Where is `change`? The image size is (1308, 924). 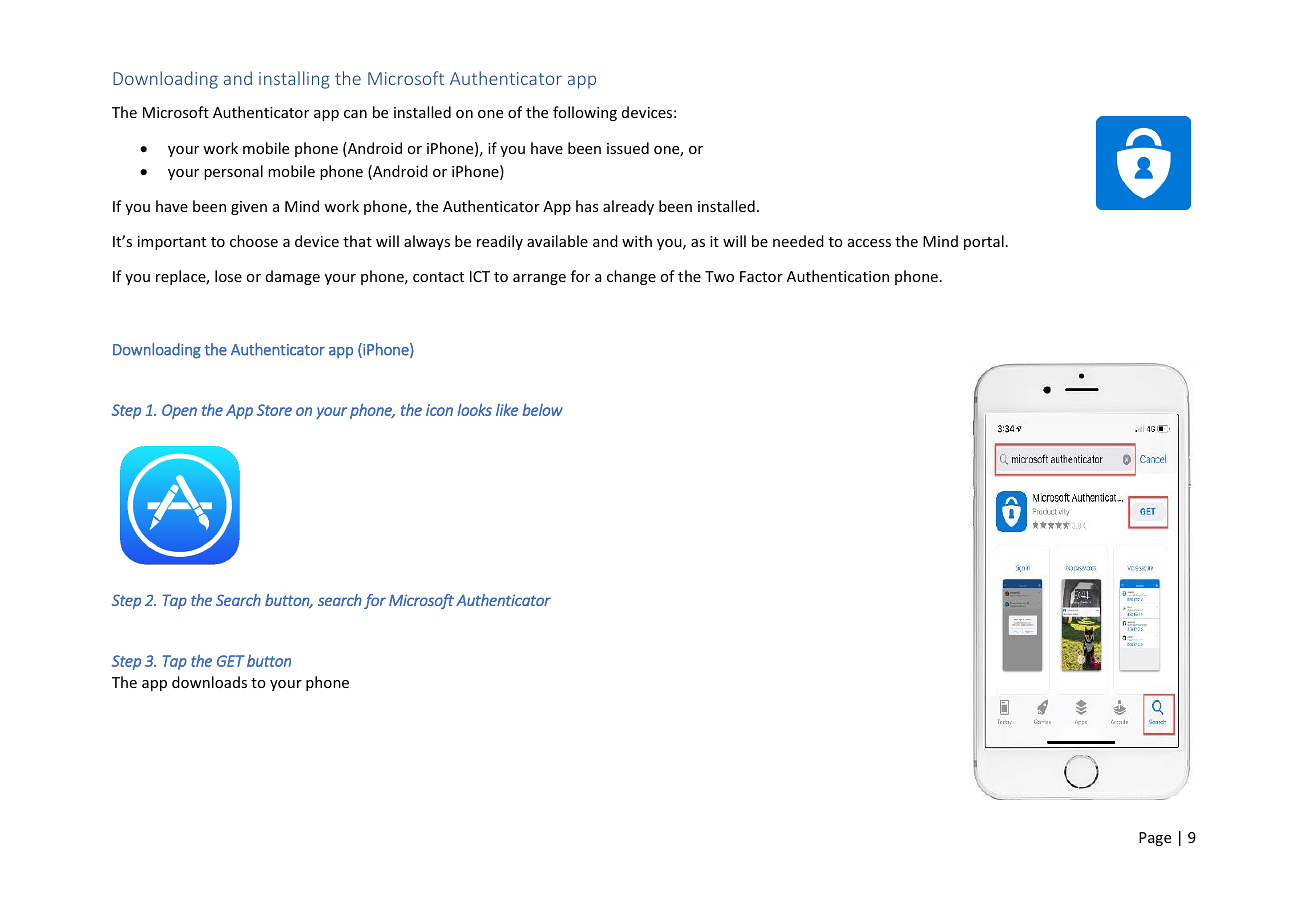
change is located at coordinates (631, 277).
